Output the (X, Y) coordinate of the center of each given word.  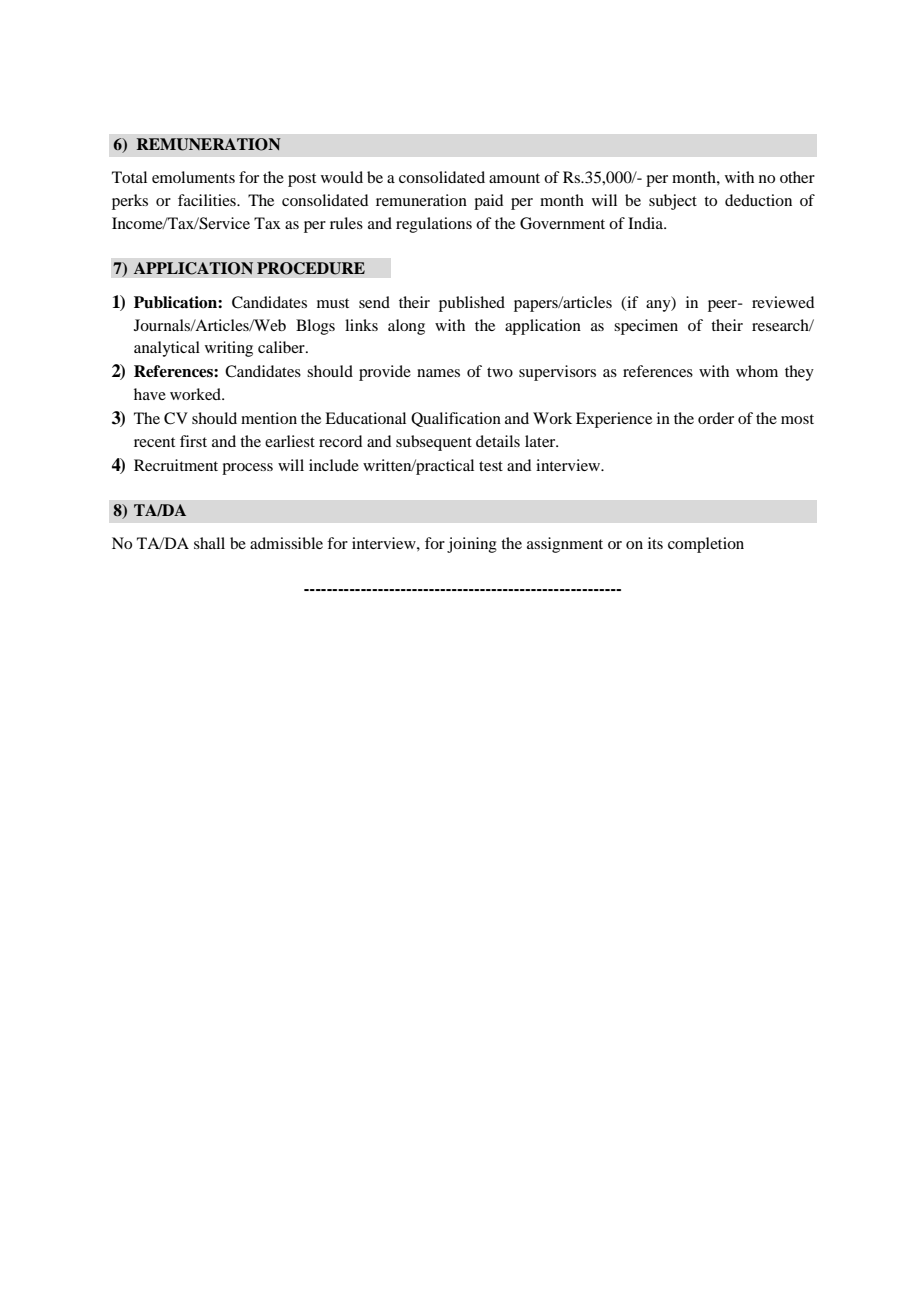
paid (488, 202)
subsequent (434, 443)
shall (209, 543)
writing (229, 349)
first (193, 441)
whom (757, 371)
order (716, 418)
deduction (758, 200)
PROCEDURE (311, 268)
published (472, 304)
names (438, 373)
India (647, 223)
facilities (208, 200)
